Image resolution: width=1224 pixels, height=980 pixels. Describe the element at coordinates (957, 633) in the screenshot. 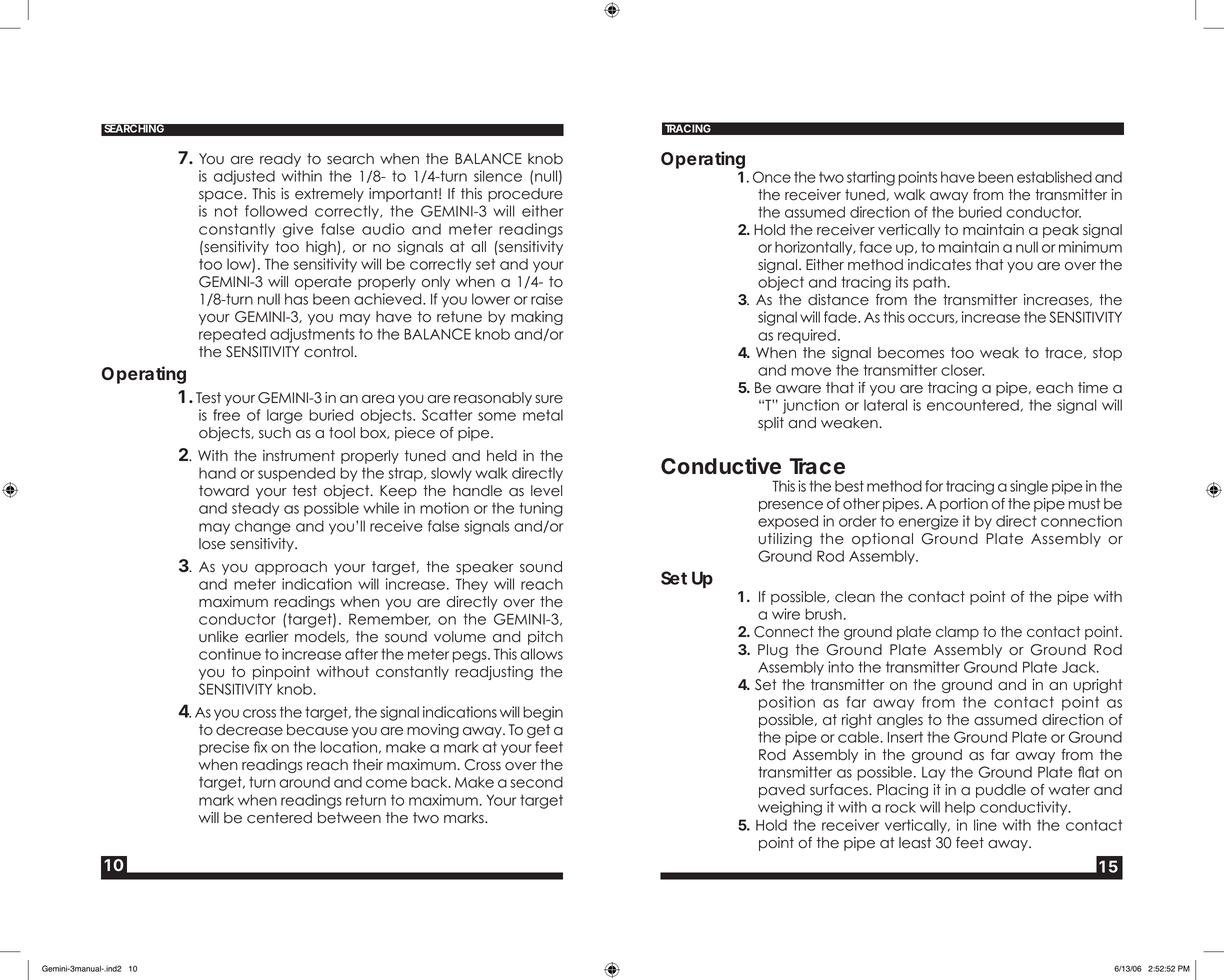

I see `clamp` at that location.
